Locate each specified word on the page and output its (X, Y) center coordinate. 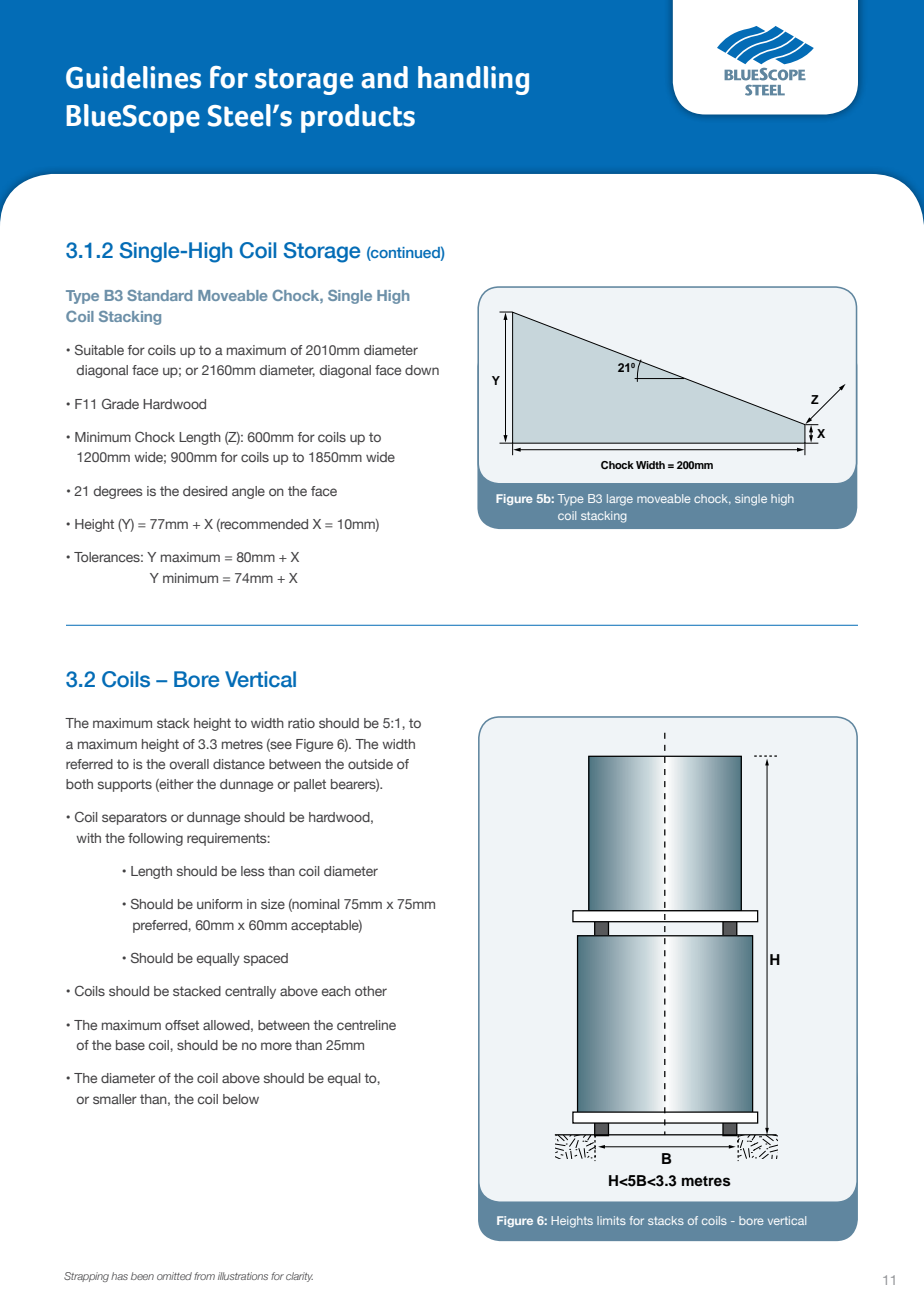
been (142, 1276)
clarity (299, 1277)
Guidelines (133, 77)
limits (611, 1220)
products (358, 118)
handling (473, 80)
